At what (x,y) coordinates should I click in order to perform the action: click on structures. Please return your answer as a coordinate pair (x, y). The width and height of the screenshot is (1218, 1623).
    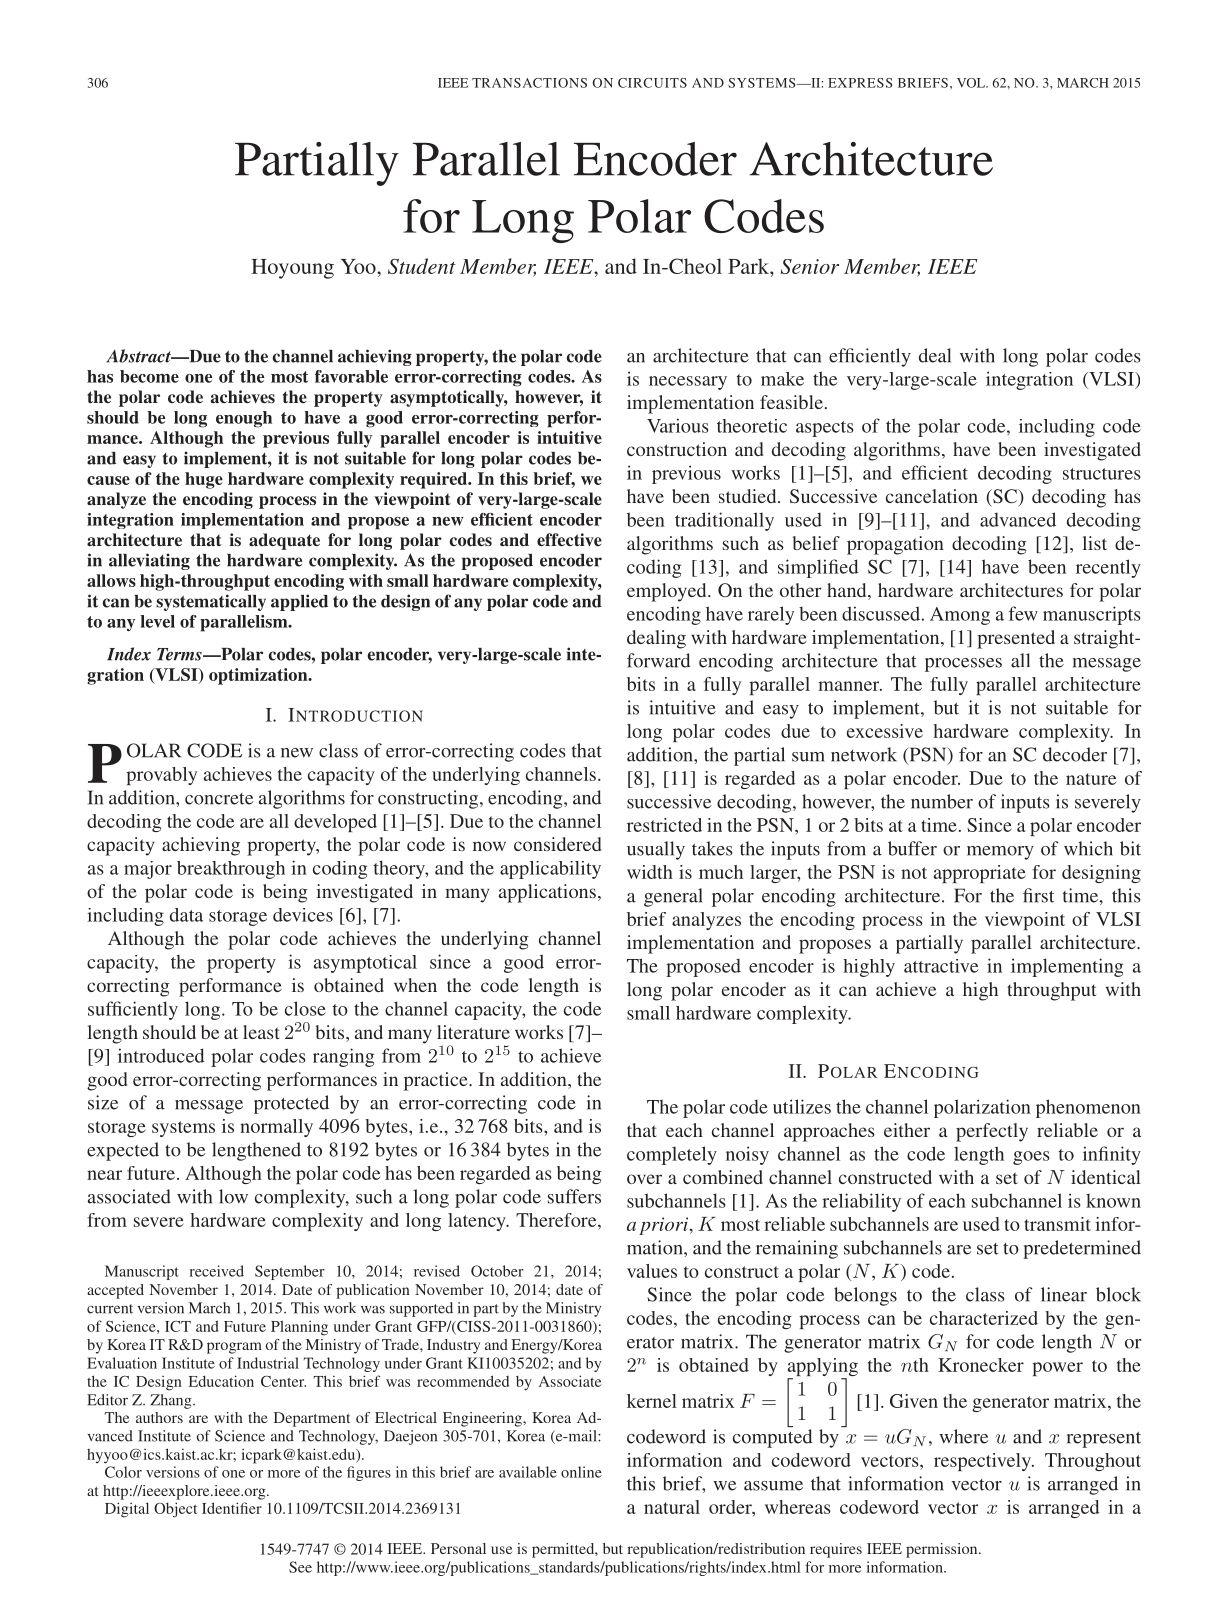
    Looking at the image, I should click on (1102, 474).
